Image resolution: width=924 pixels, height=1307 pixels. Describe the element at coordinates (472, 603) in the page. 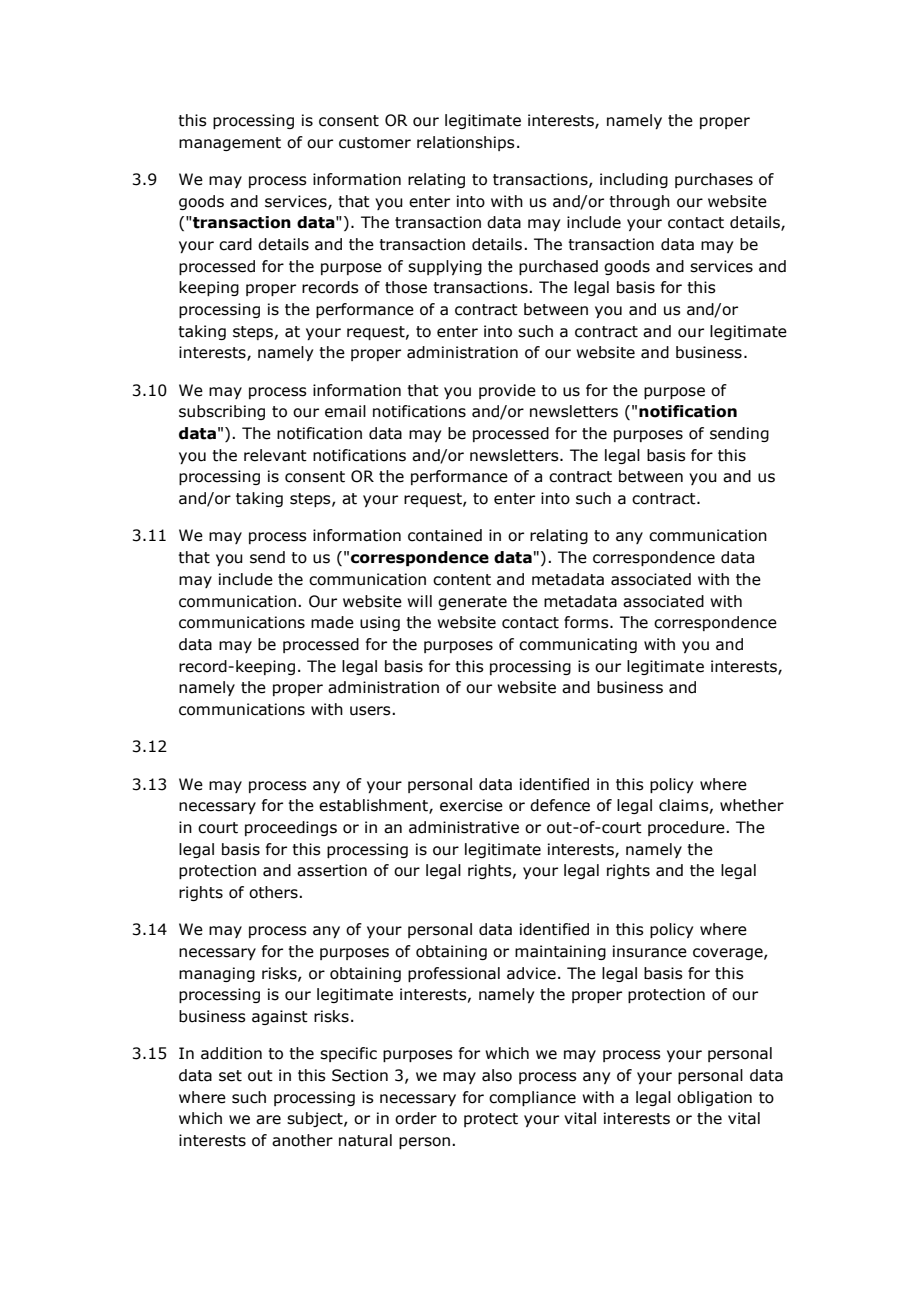

I see `generate` at that location.
